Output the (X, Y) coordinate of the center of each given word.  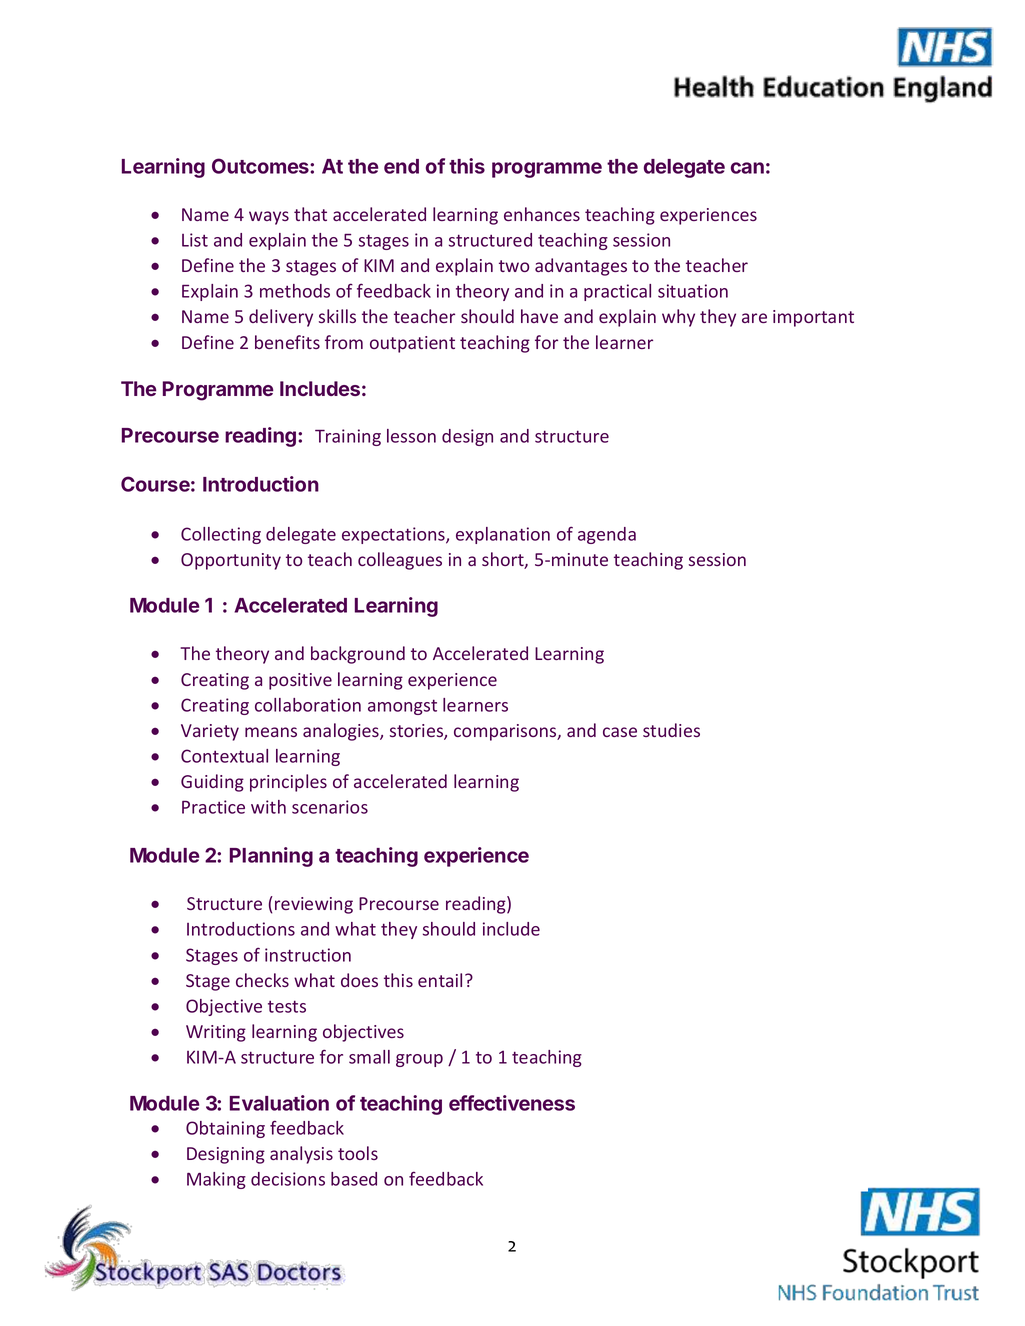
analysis (301, 1155)
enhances (542, 214)
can (747, 168)
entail (440, 980)
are (754, 318)
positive (300, 681)
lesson (411, 436)
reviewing (314, 905)
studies (671, 730)
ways (269, 218)
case (620, 732)
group (419, 1060)
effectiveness (512, 1103)
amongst (402, 707)
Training (348, 437)
